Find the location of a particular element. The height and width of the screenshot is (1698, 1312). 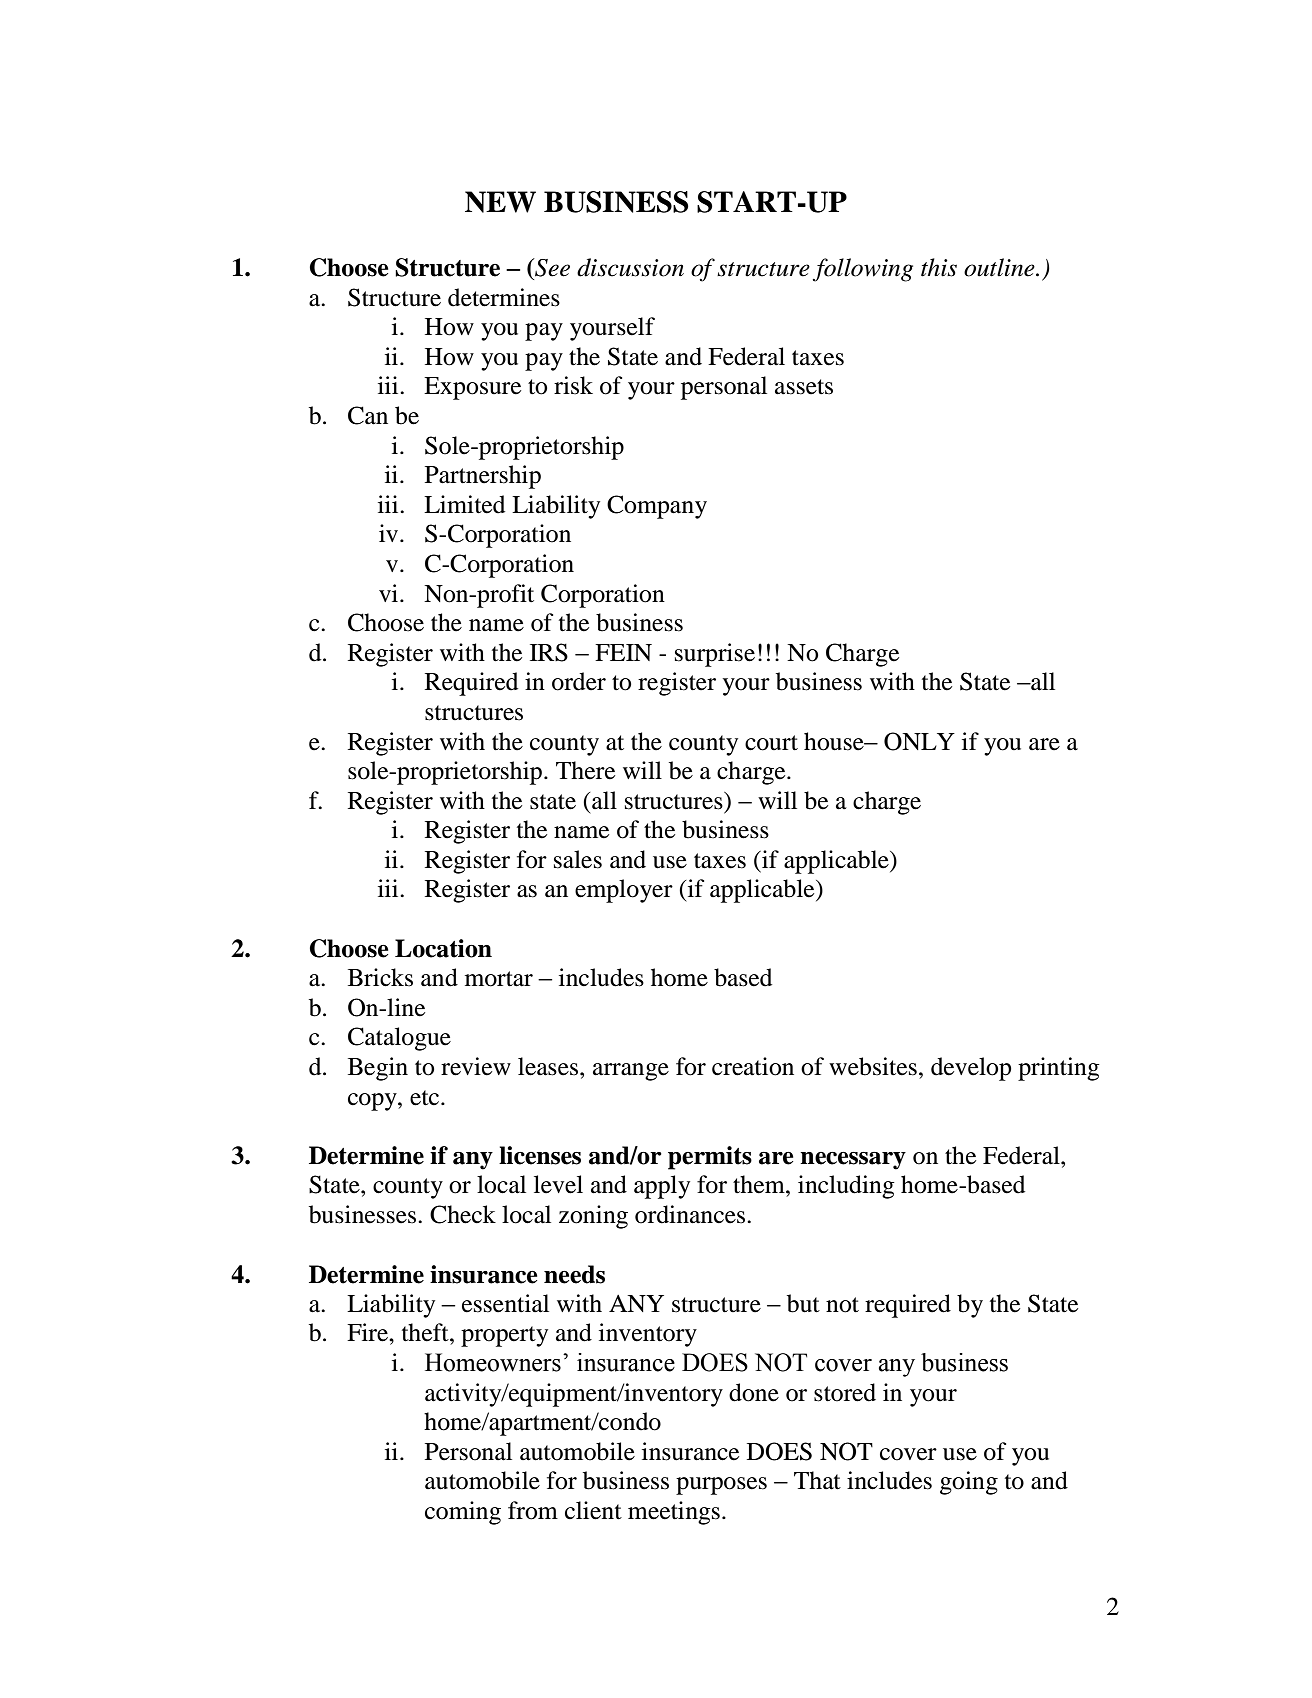

review is located at coordinates (476, 1066).
